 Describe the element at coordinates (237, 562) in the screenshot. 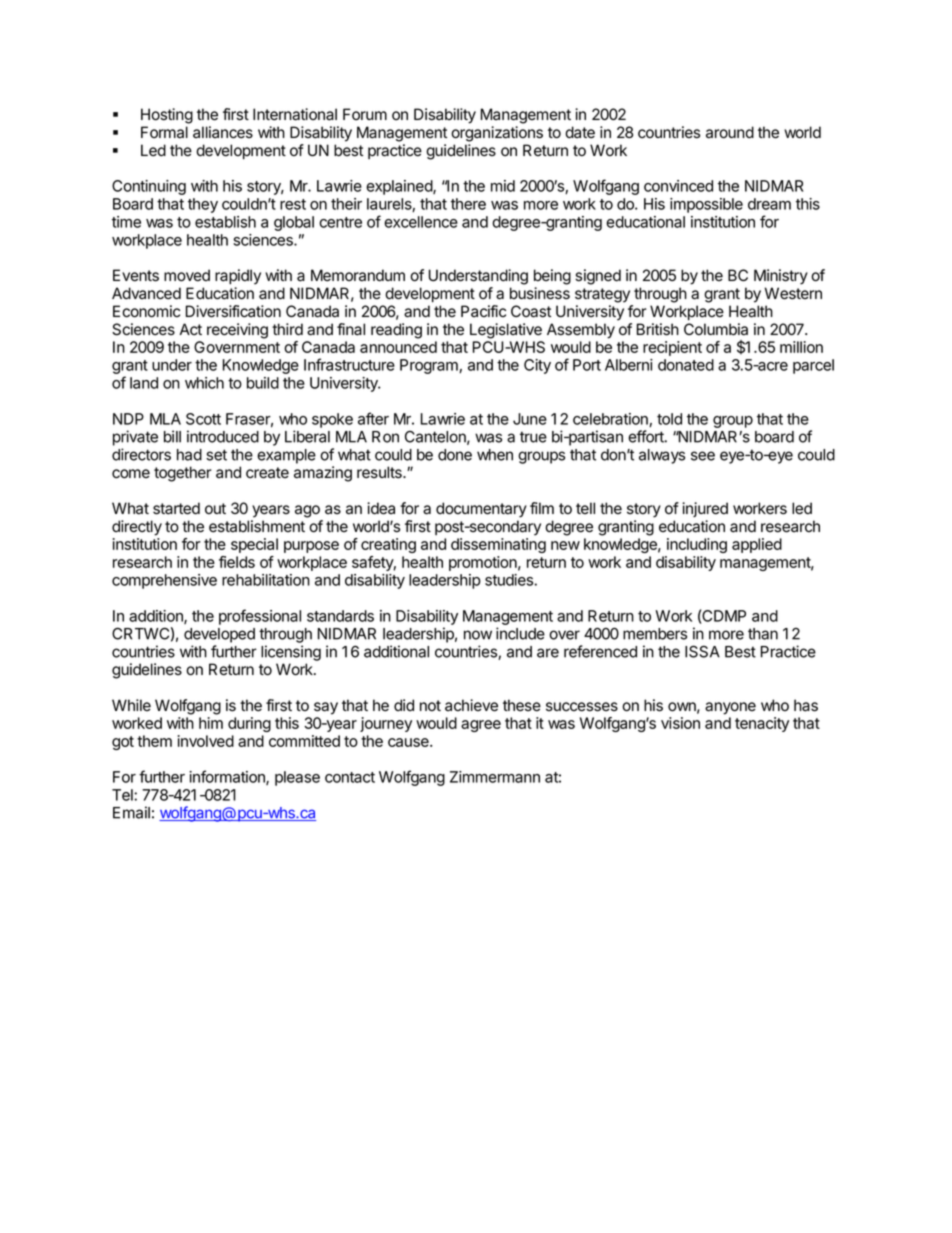

I see `fields` at that location.
